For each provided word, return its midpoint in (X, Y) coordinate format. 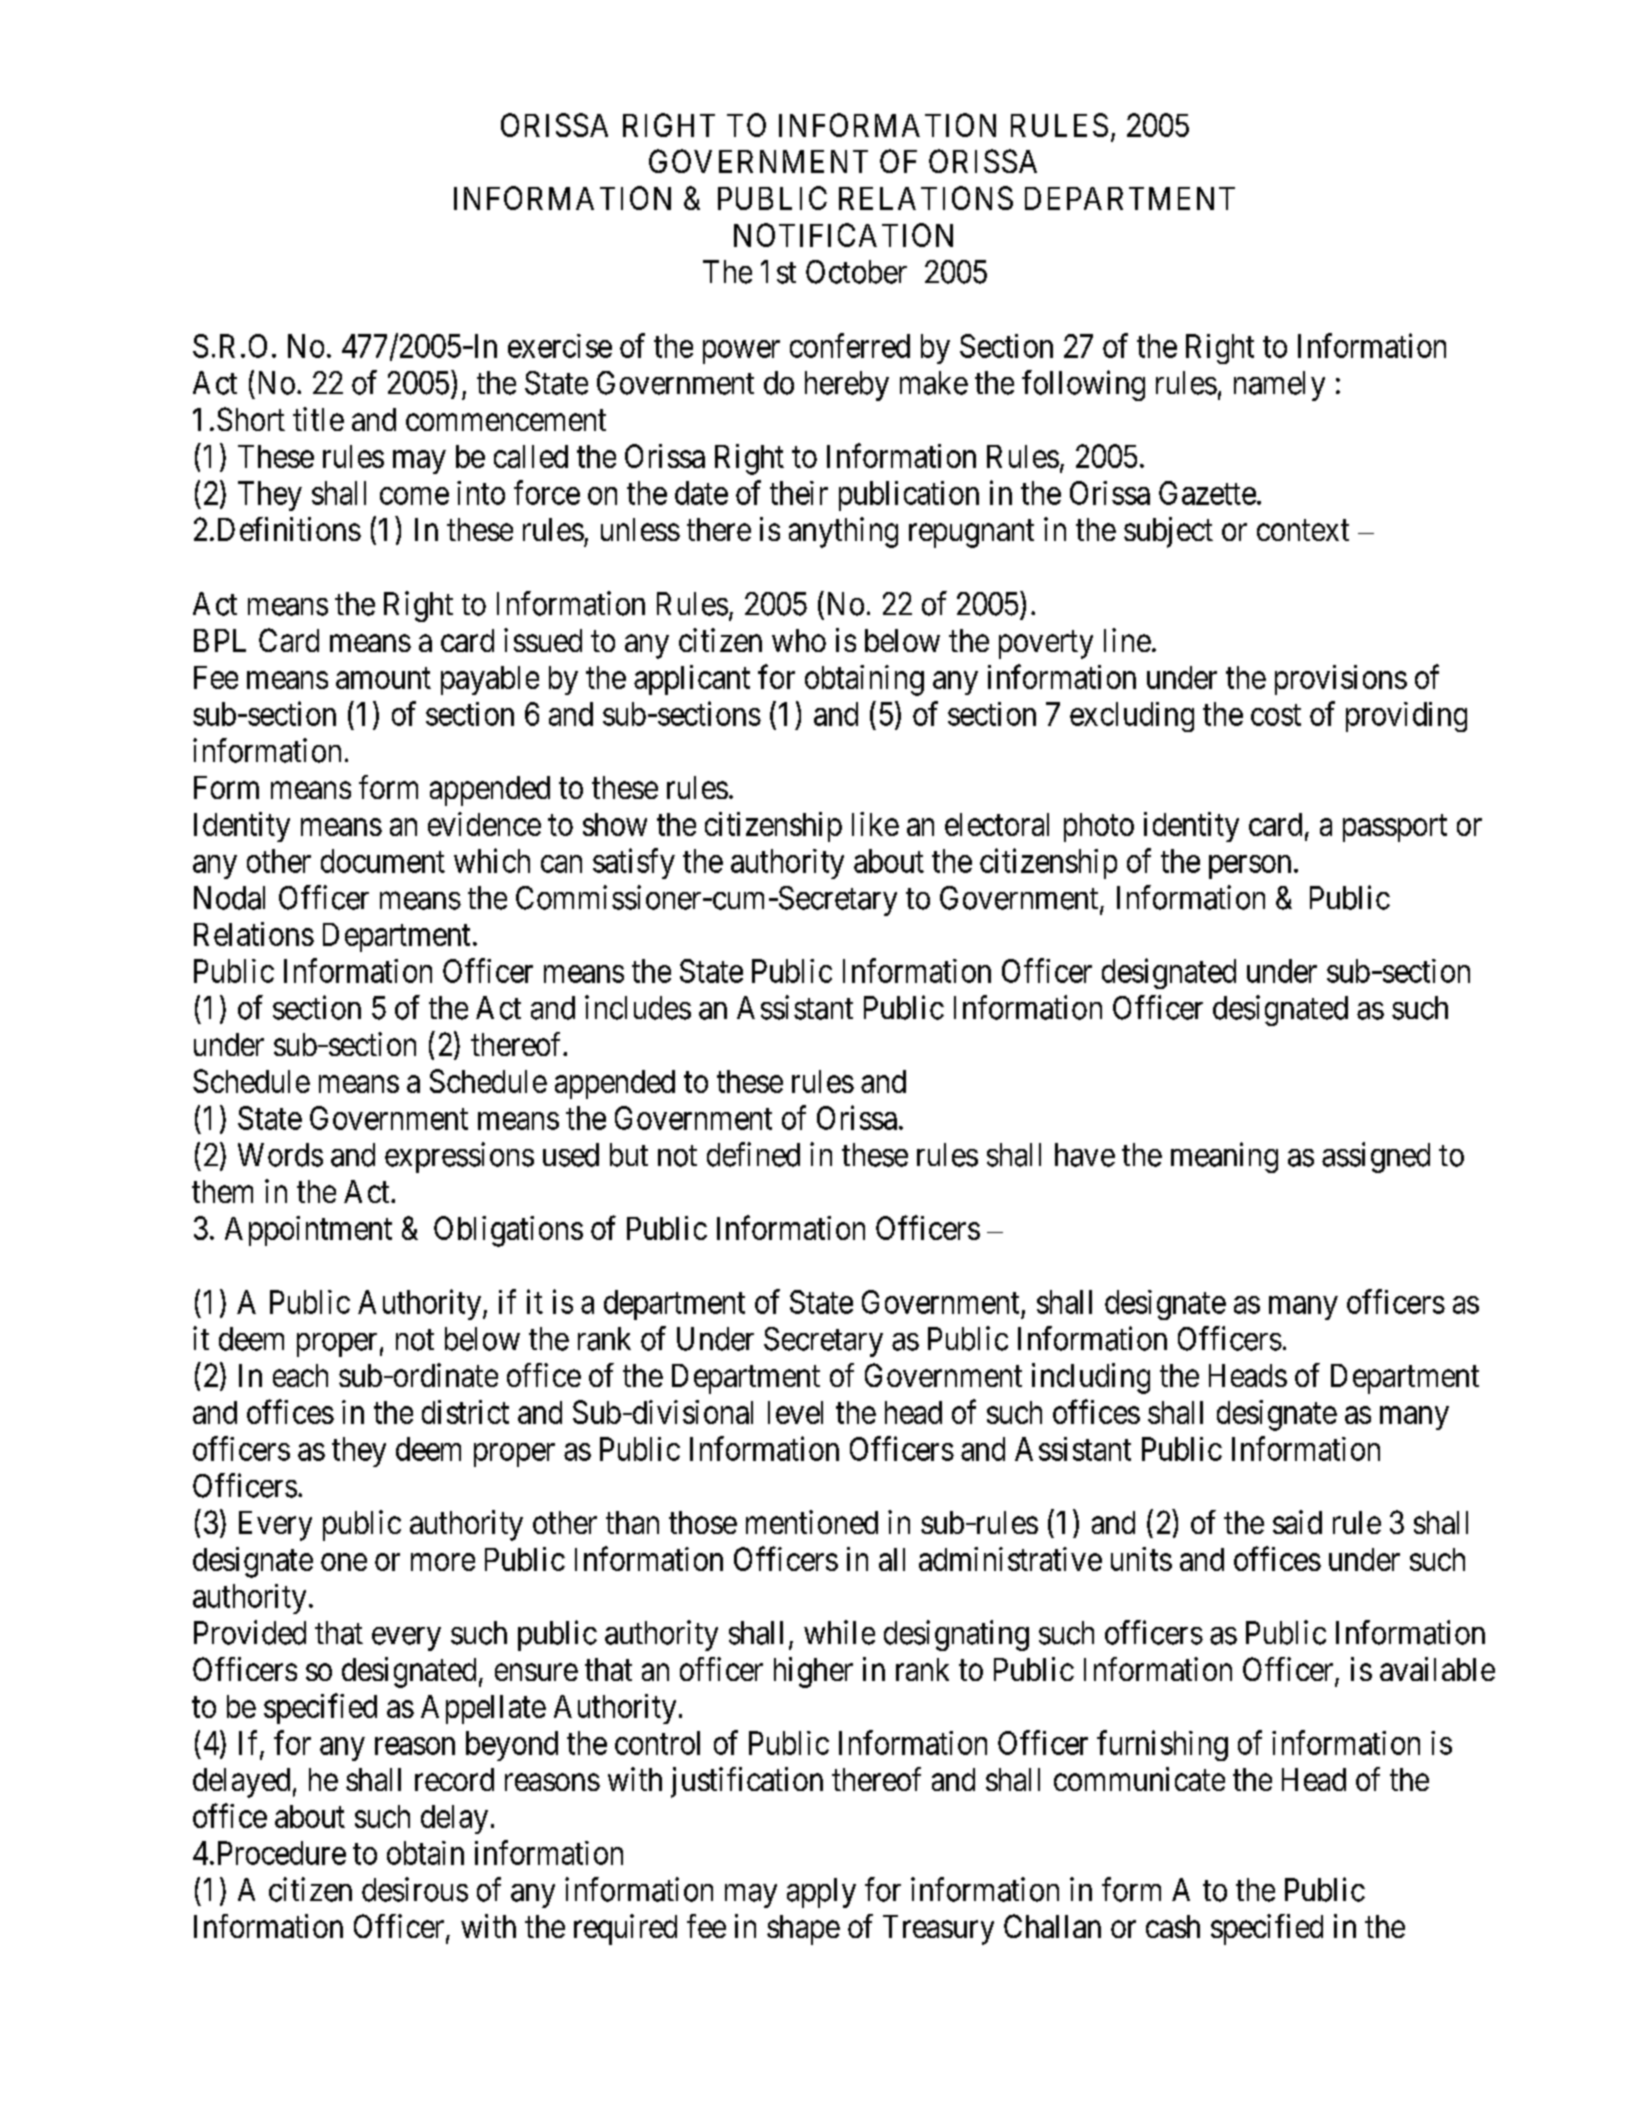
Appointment (308, 1231)
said (1297, 1522)
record (454, 1779)
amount (383, 678)
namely (1279, 386)
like (875, 824)
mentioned (812, 1522)
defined (753, 1154)
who (799, 640)
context (1303, 530)
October (856, 272)
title (318, 419)
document (383, 861)
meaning (1224, 1157)
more (443, 1562)
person (1250, 867)
